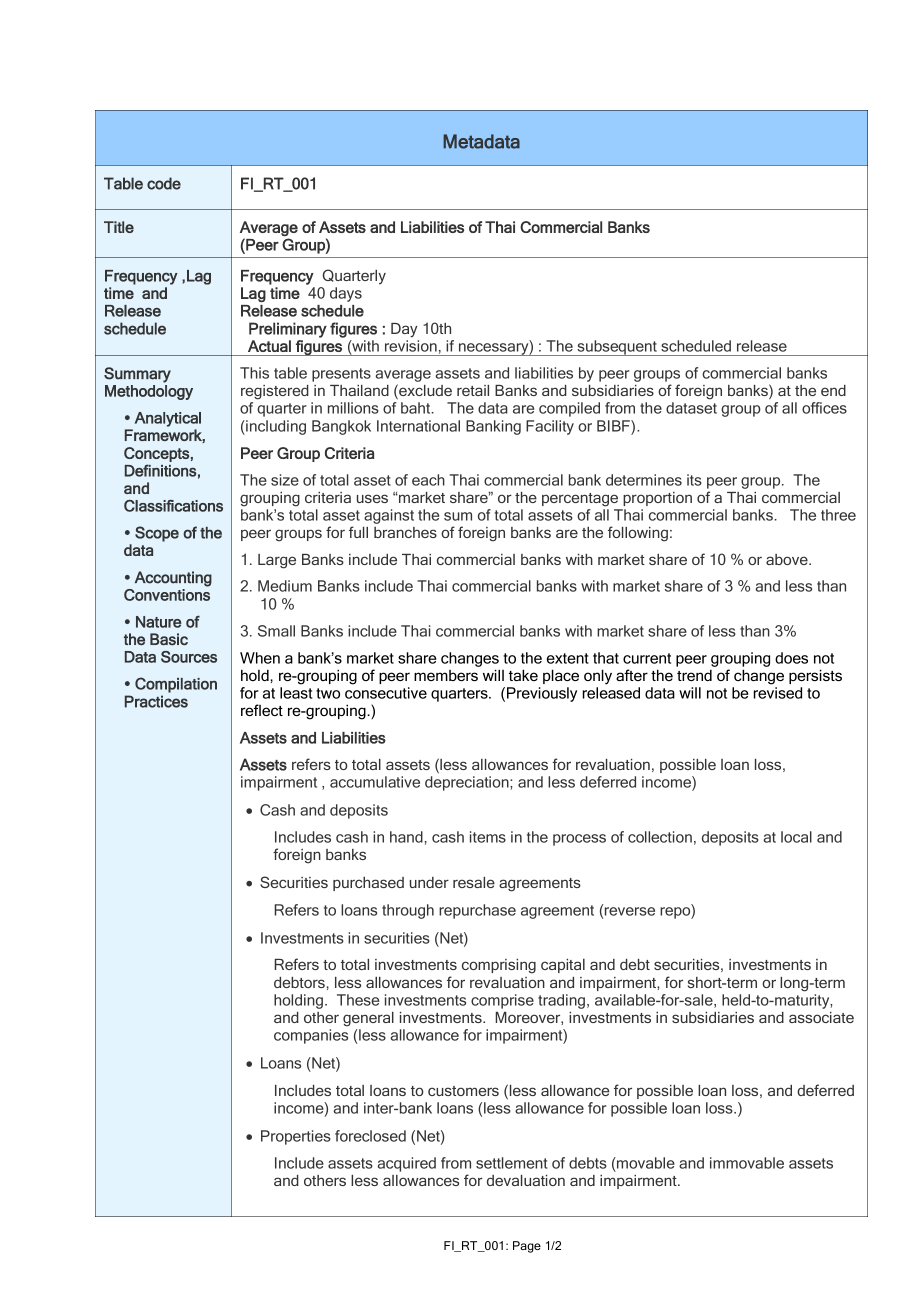  I want to click on days, so click(346, 294).
